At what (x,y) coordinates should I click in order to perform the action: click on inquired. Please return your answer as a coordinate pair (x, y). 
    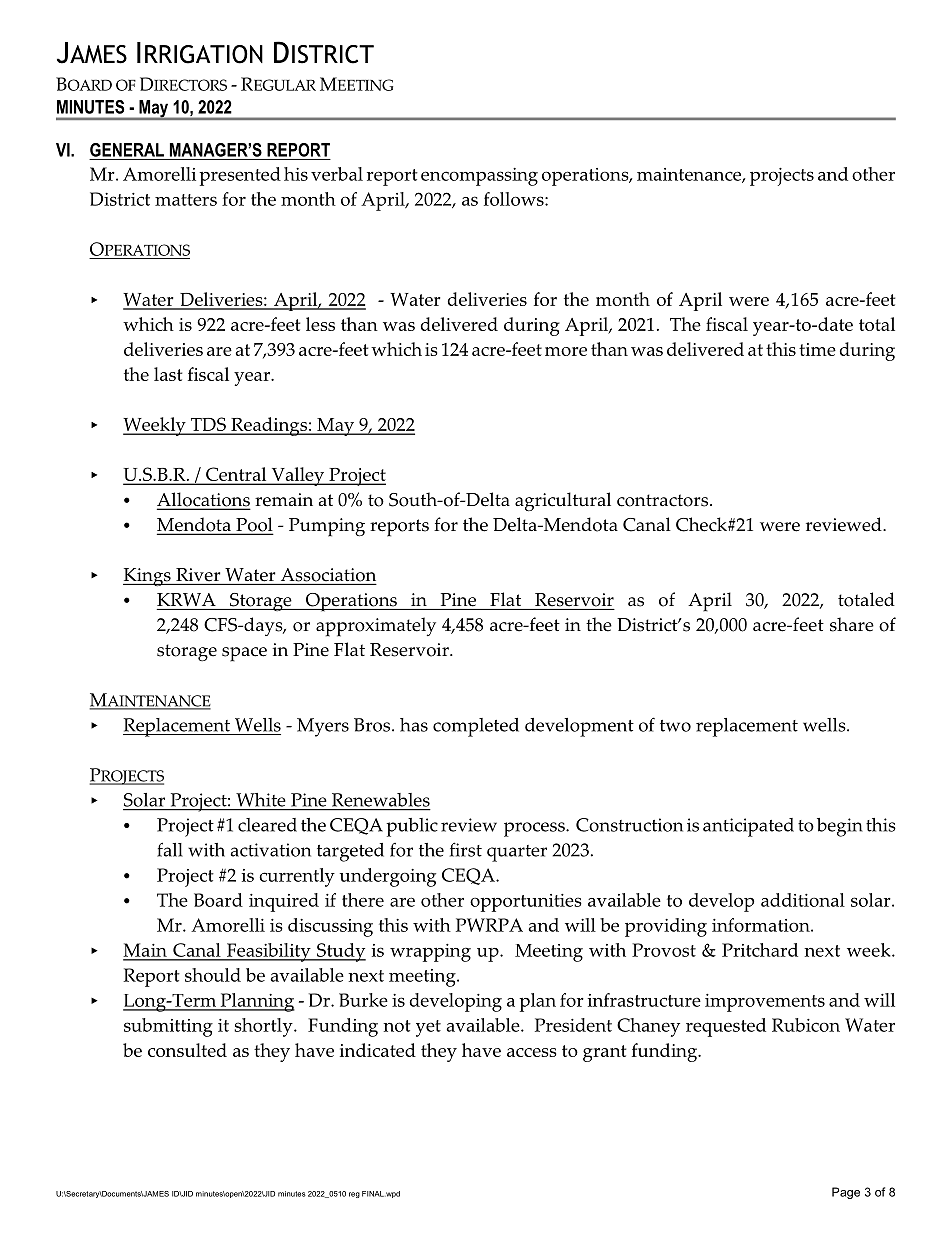
    Looking at the image, I should click on (284, 902).
